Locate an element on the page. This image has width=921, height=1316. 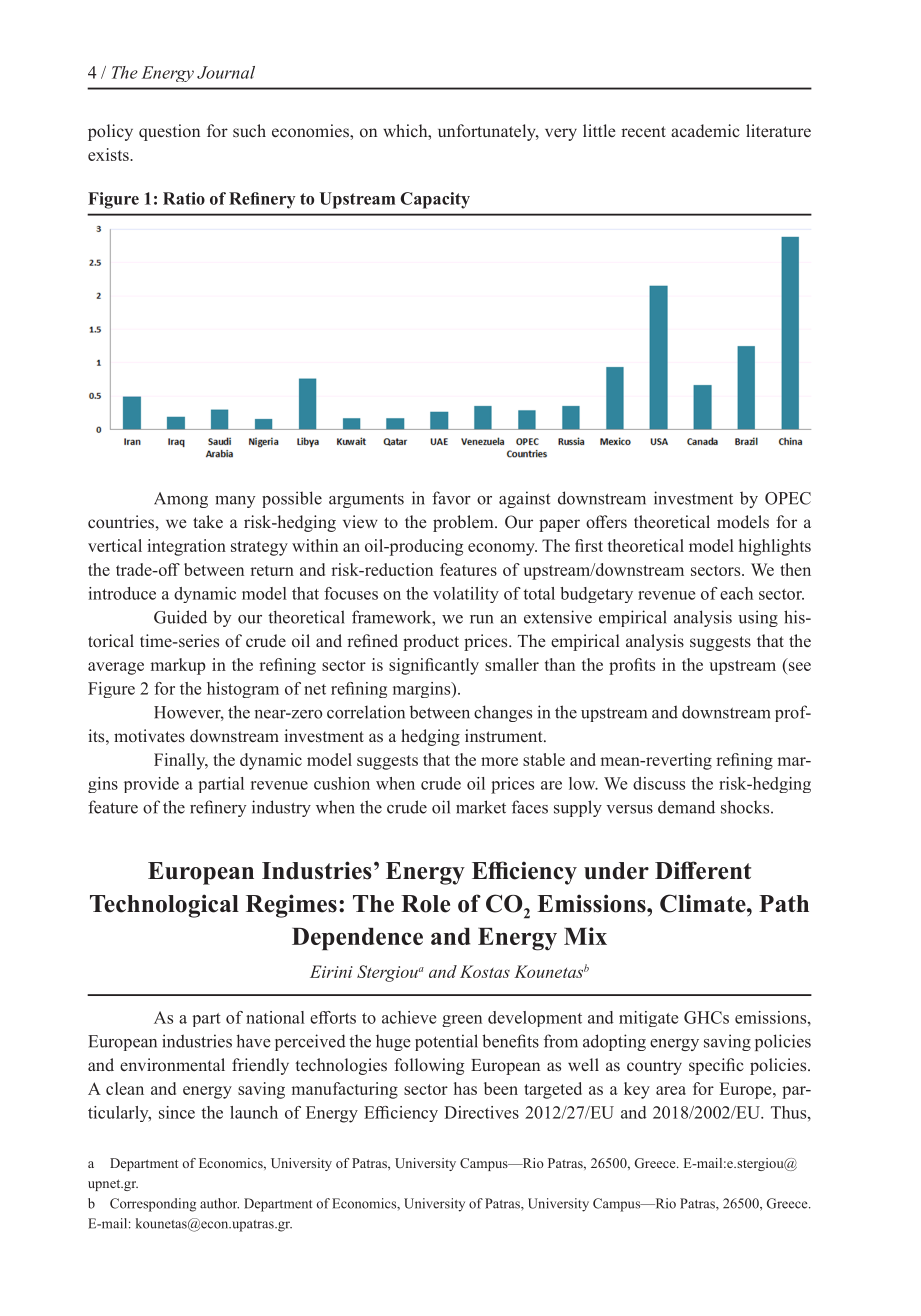
favor is located at coordinates (451, 498).
